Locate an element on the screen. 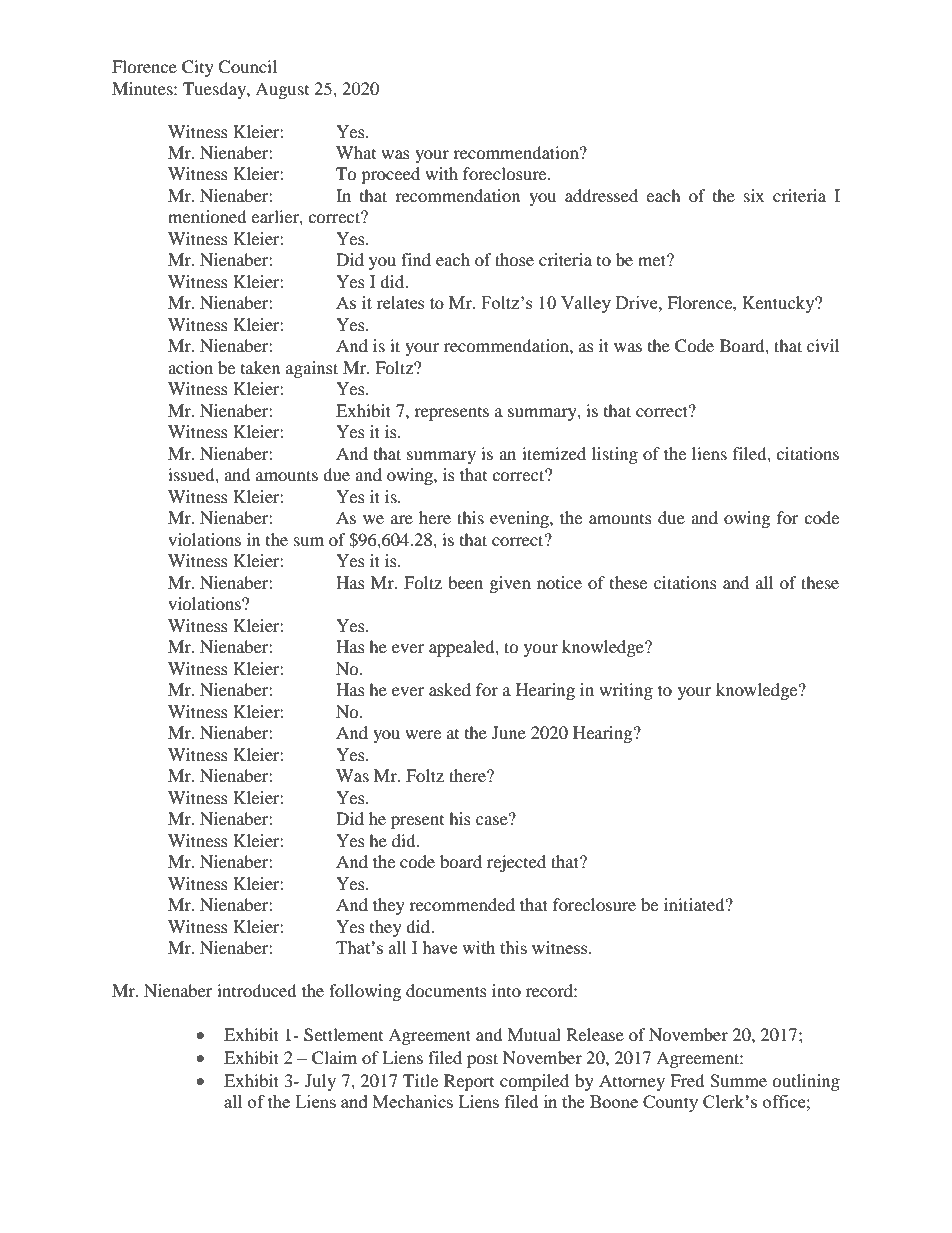 The height and width of the screenshot is (1233, 952). Claim is located at coordinates (334, 1058).
